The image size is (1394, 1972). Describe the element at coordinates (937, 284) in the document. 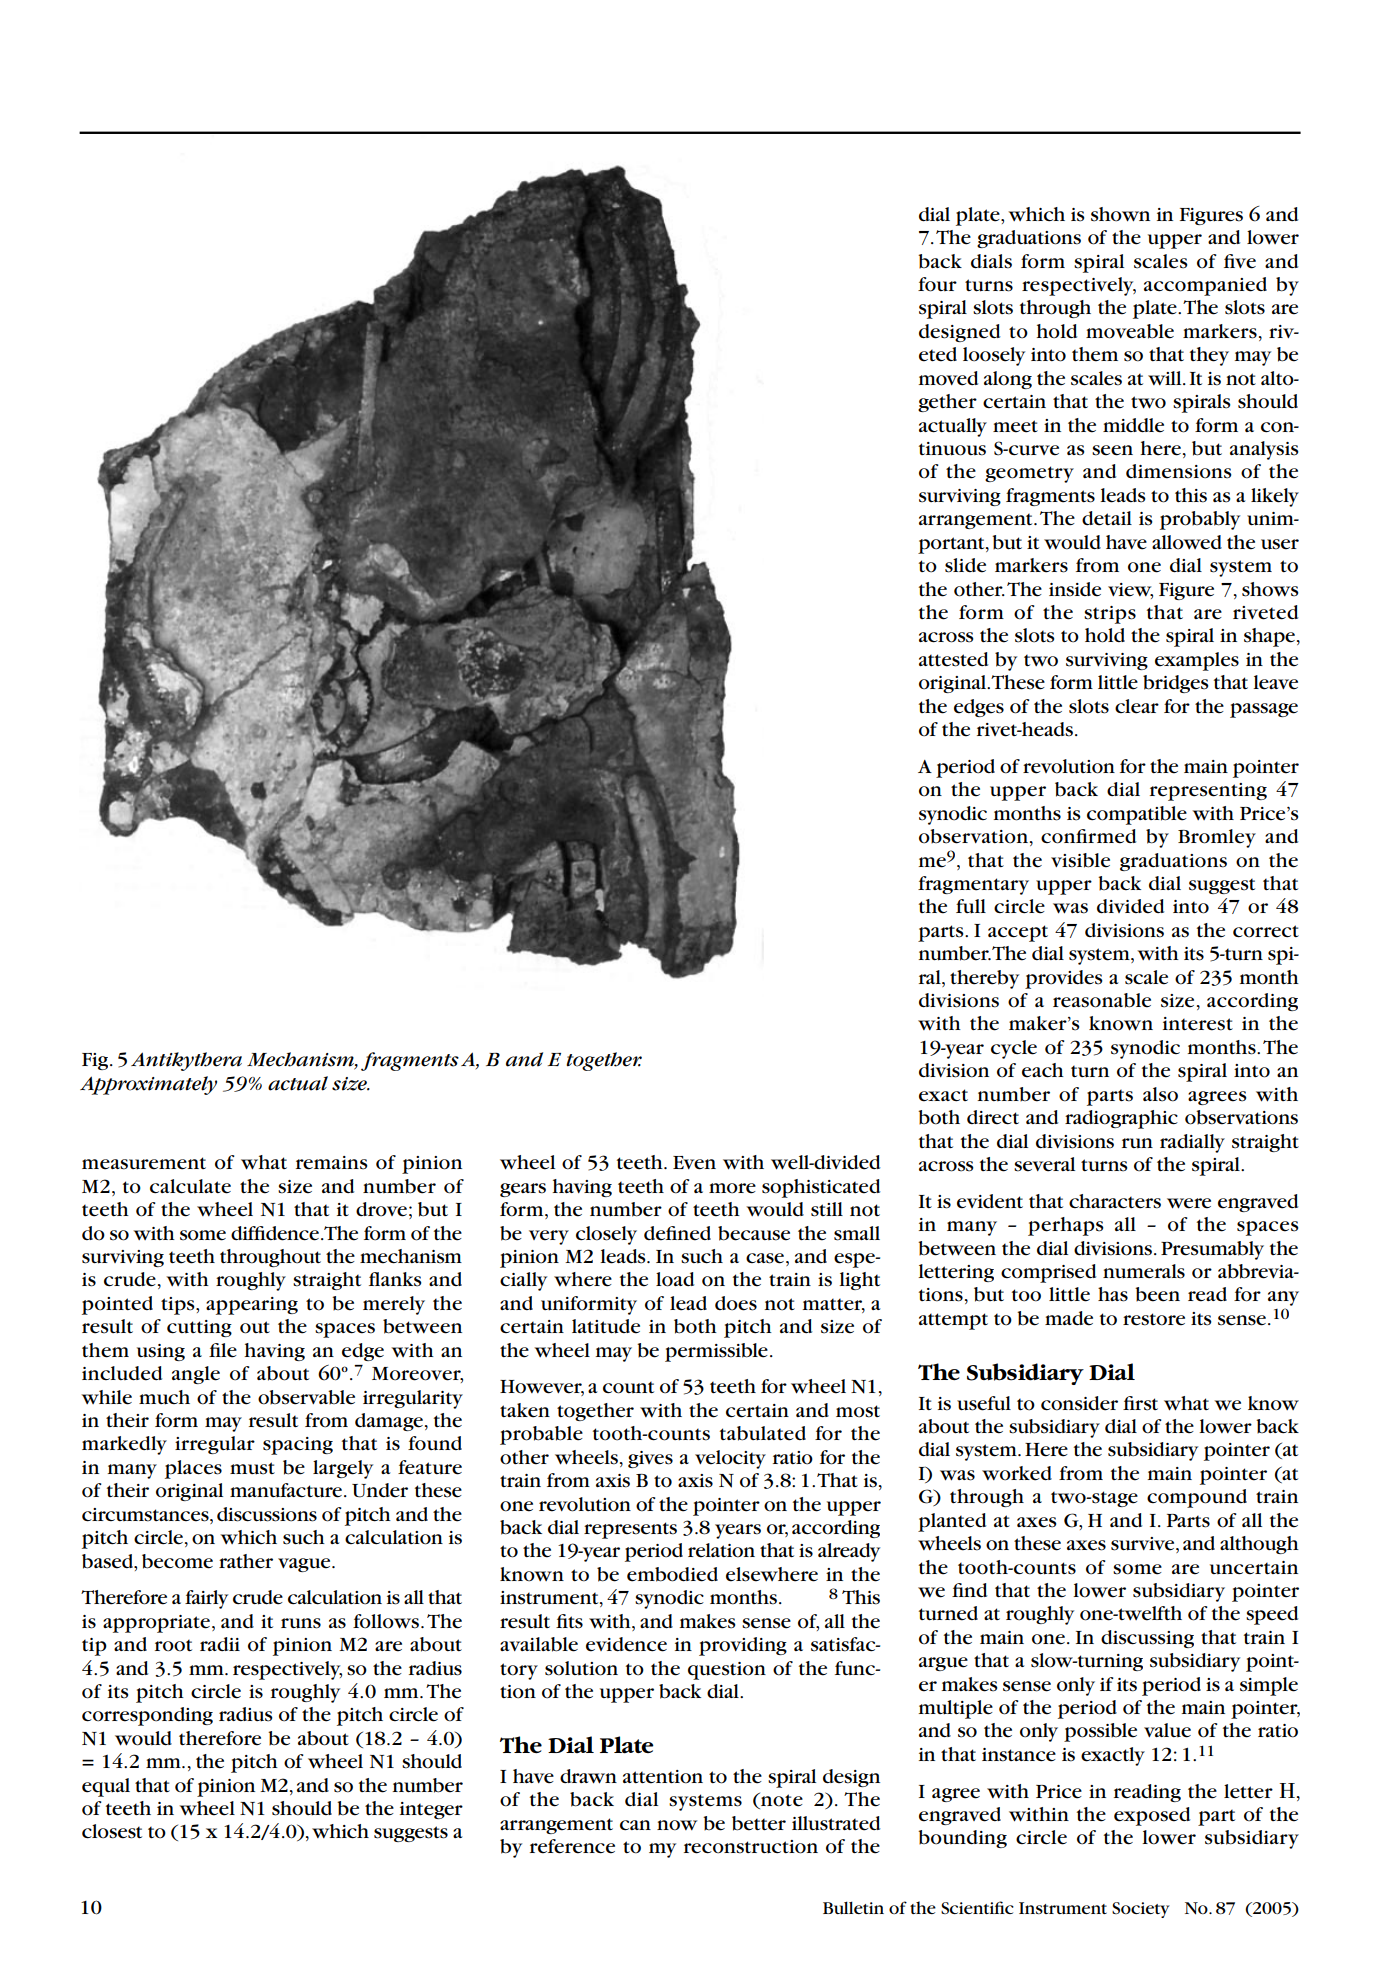

I see `four` at that location.
